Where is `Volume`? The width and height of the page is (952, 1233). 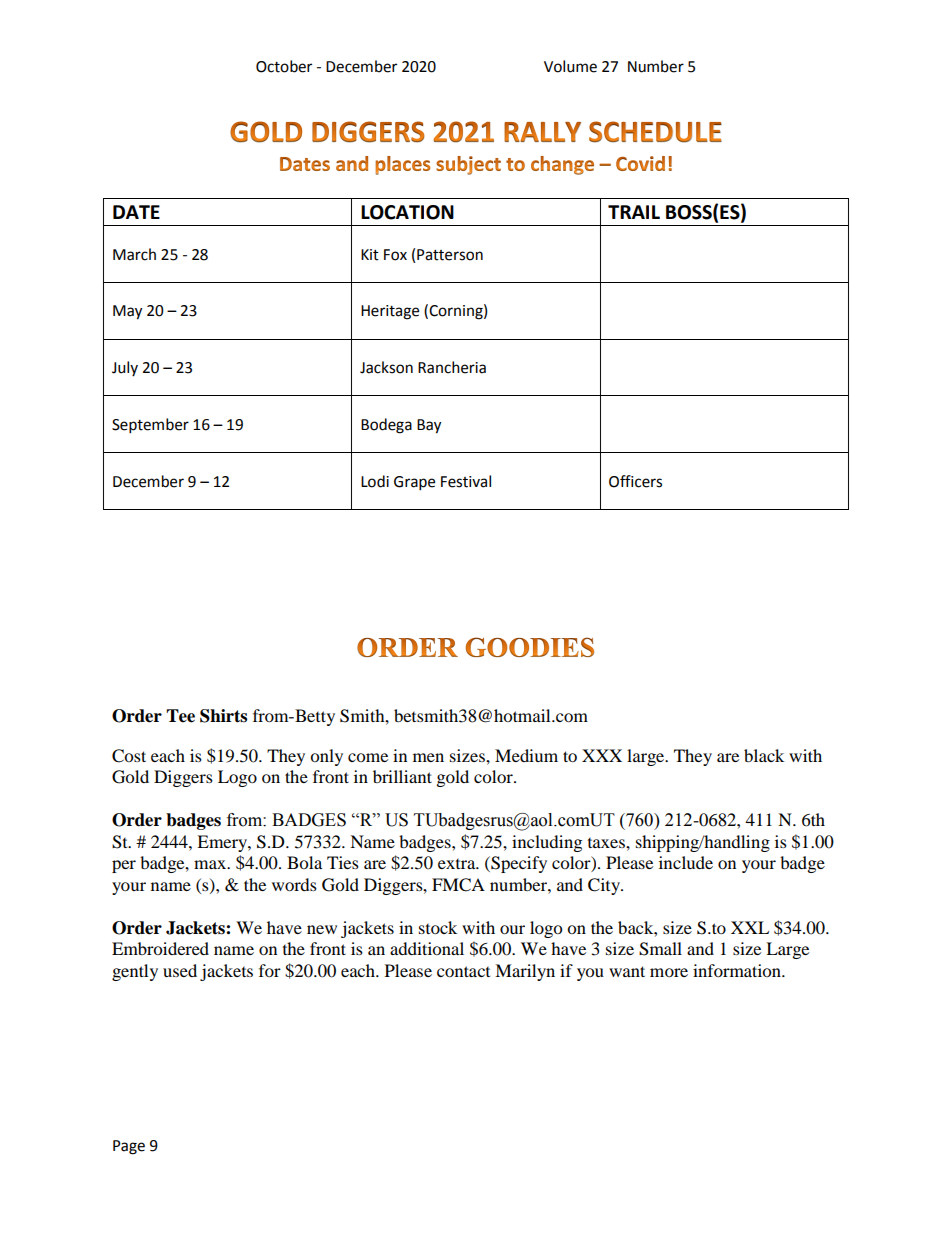 Volume is located at coordinates (570, 66).
